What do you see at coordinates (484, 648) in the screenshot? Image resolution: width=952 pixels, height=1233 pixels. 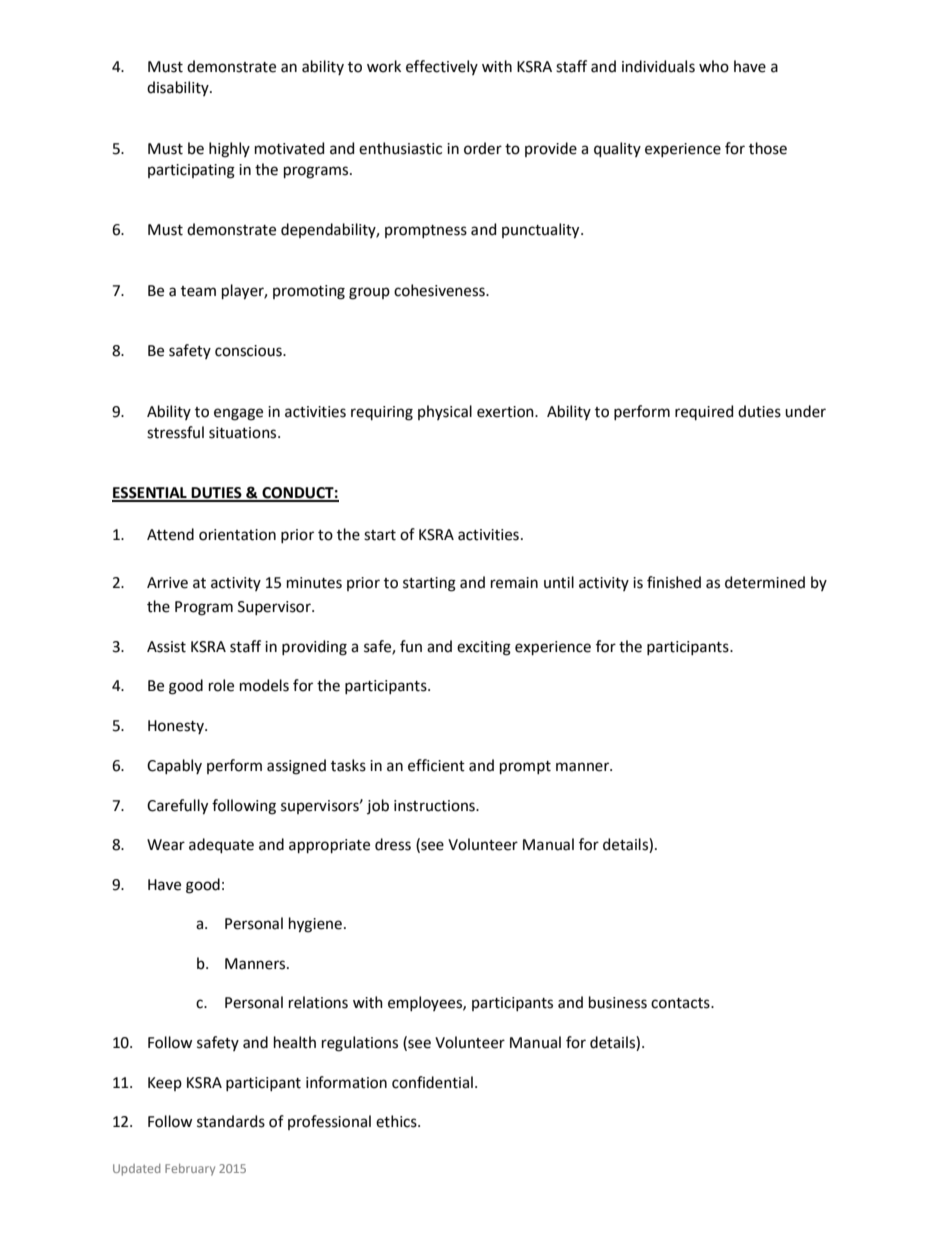 I see `exciting` at bounding box center [484, 648].
